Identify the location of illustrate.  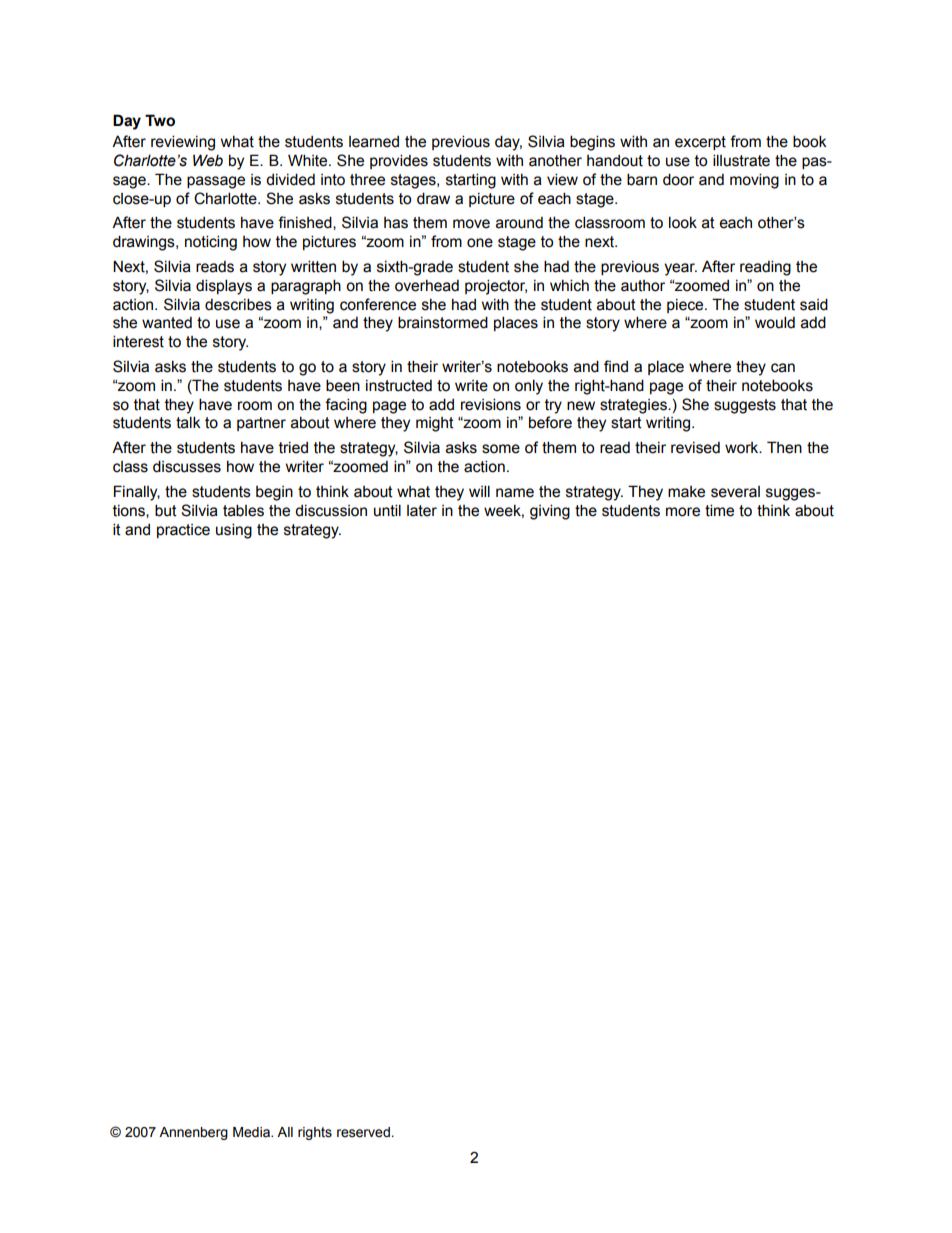
(741, 160).
